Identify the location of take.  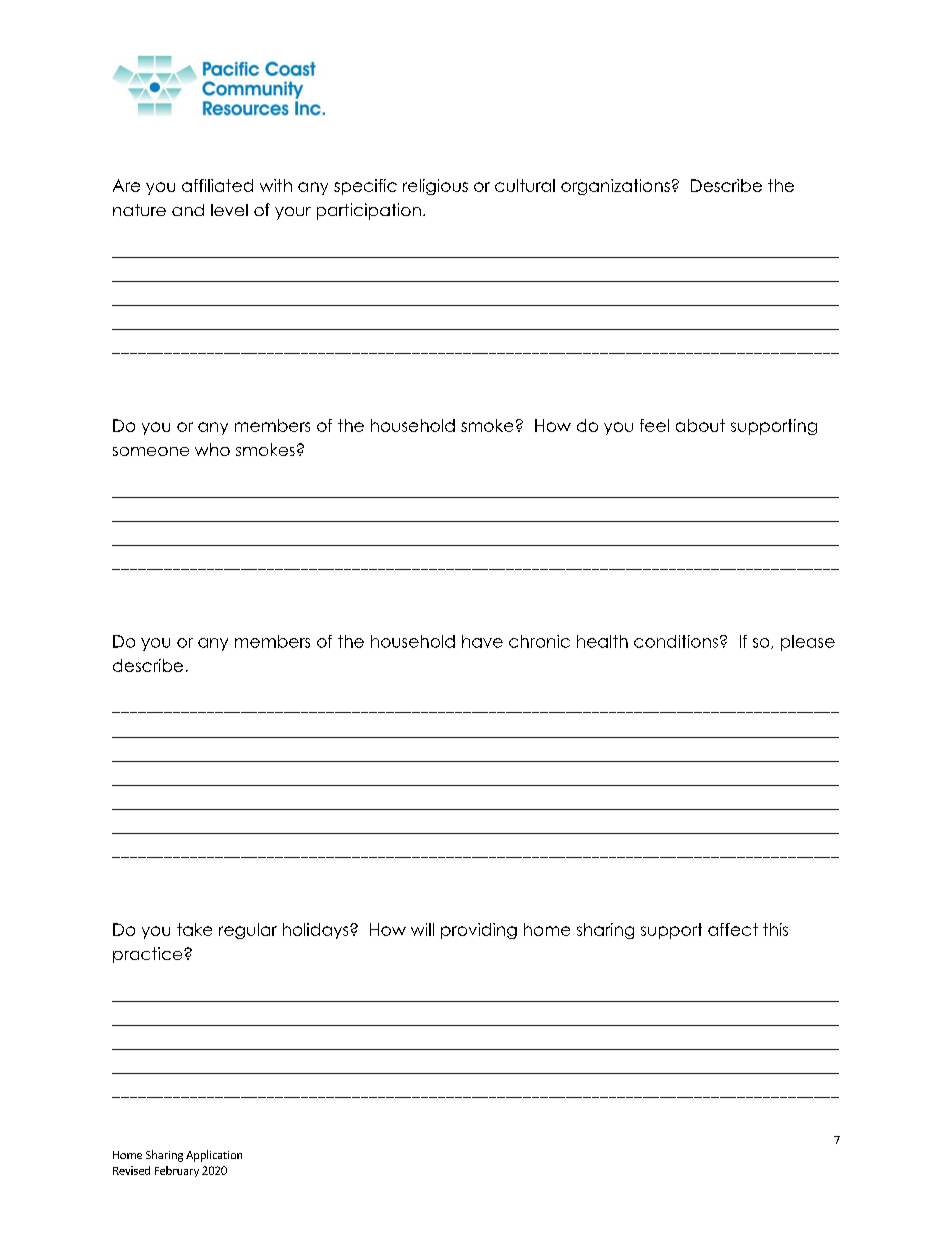
(194, 929).
